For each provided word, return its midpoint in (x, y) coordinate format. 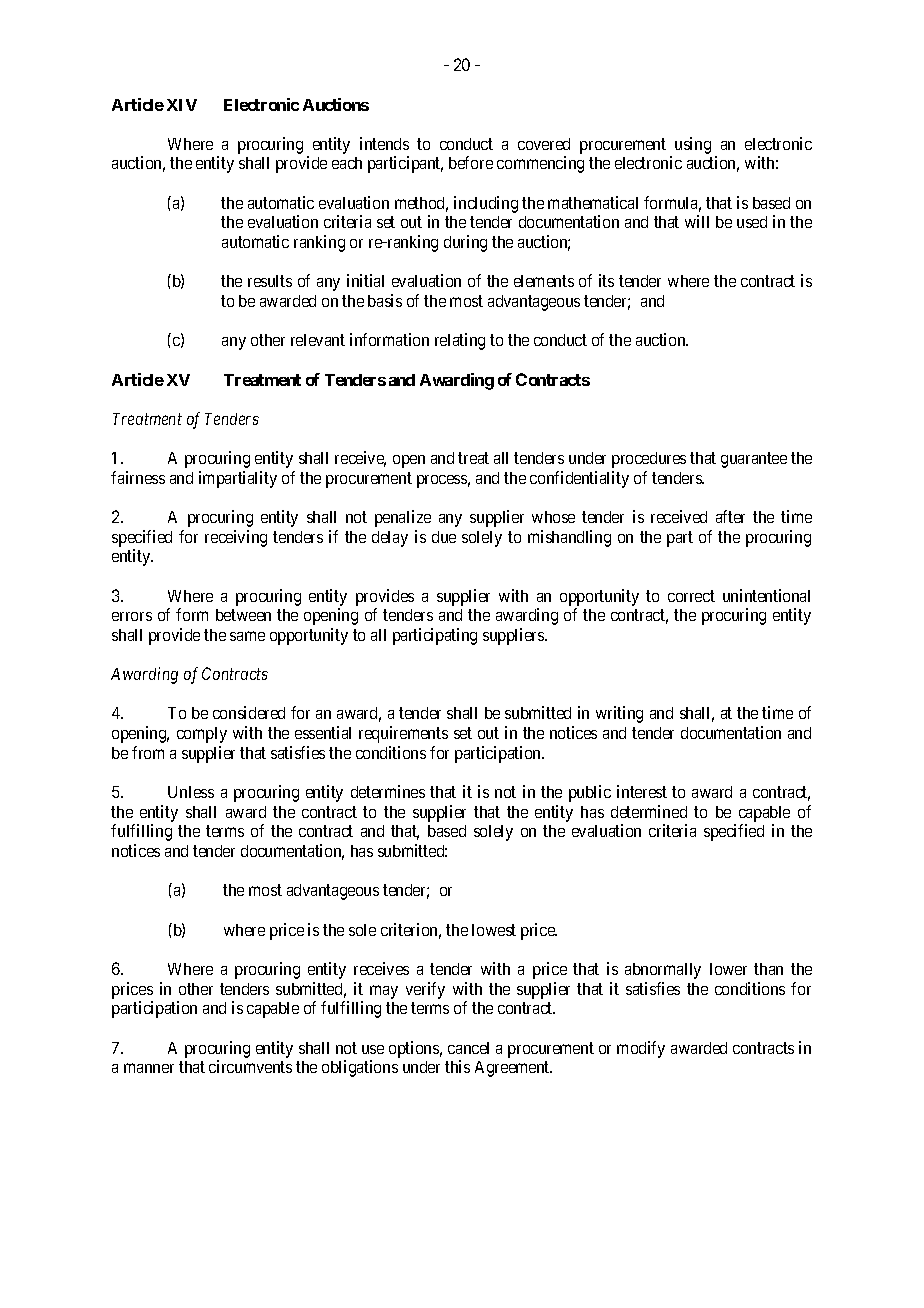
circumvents (250, 1066)
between (243, 615)
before (471, 162)
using (693, 145)
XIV (182, 105)
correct (691, 596)
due (444, 537)
